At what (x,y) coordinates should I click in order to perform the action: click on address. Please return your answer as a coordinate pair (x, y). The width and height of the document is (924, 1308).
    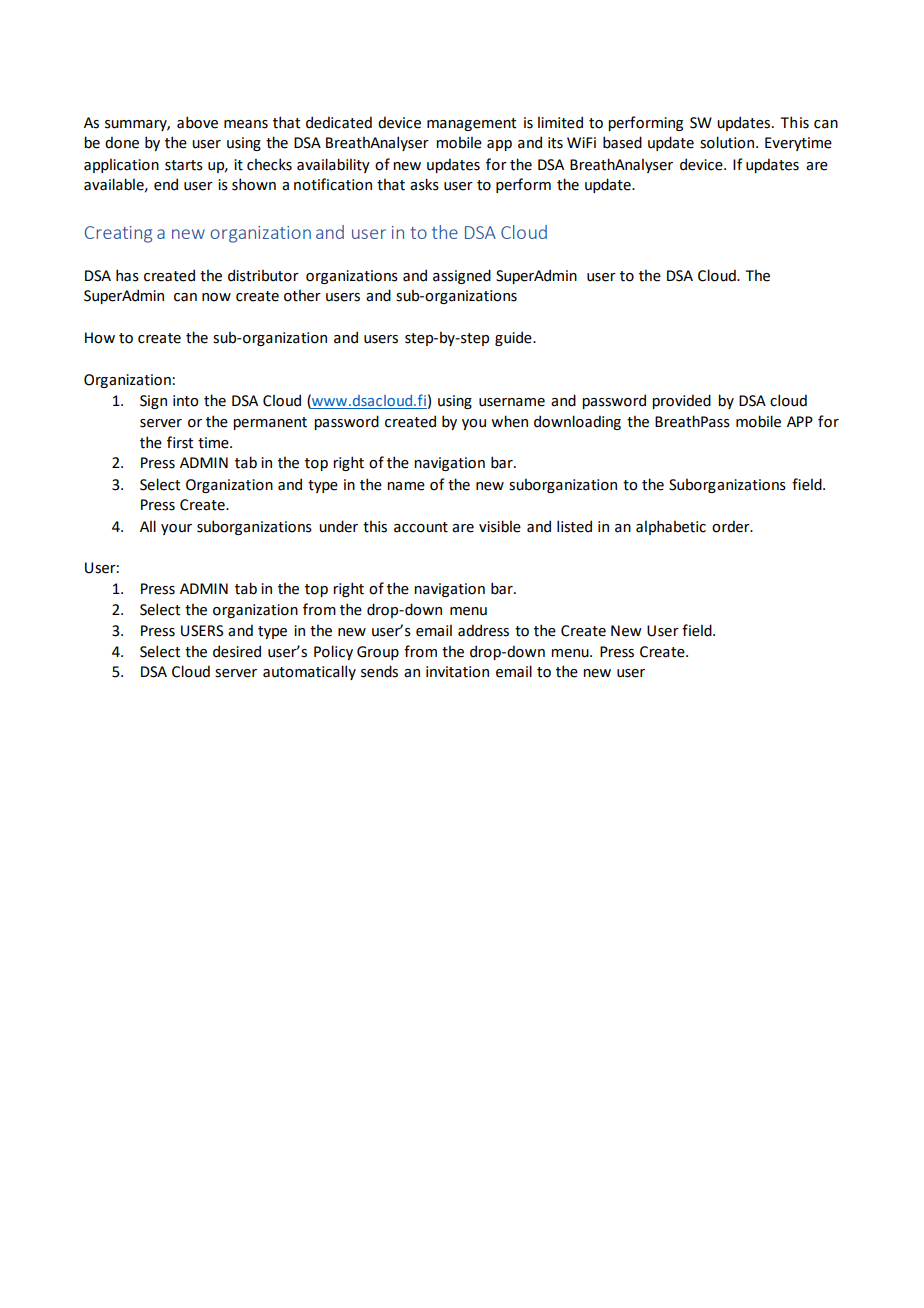
    Looking at the image, I should click on (483, 630).
